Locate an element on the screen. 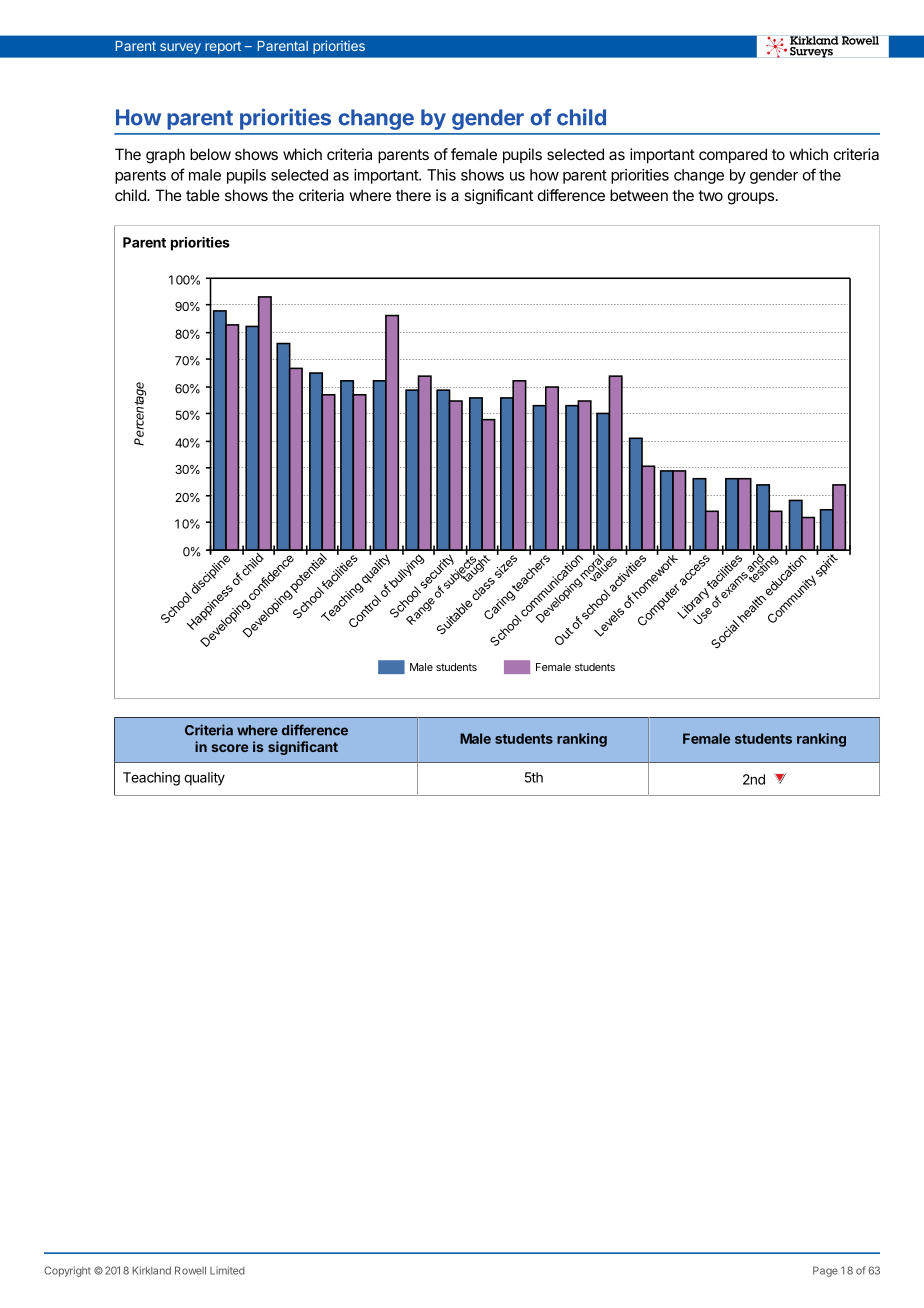 This screenshot has height=1308, width=924. groups is located at coordinates (751, 198).
